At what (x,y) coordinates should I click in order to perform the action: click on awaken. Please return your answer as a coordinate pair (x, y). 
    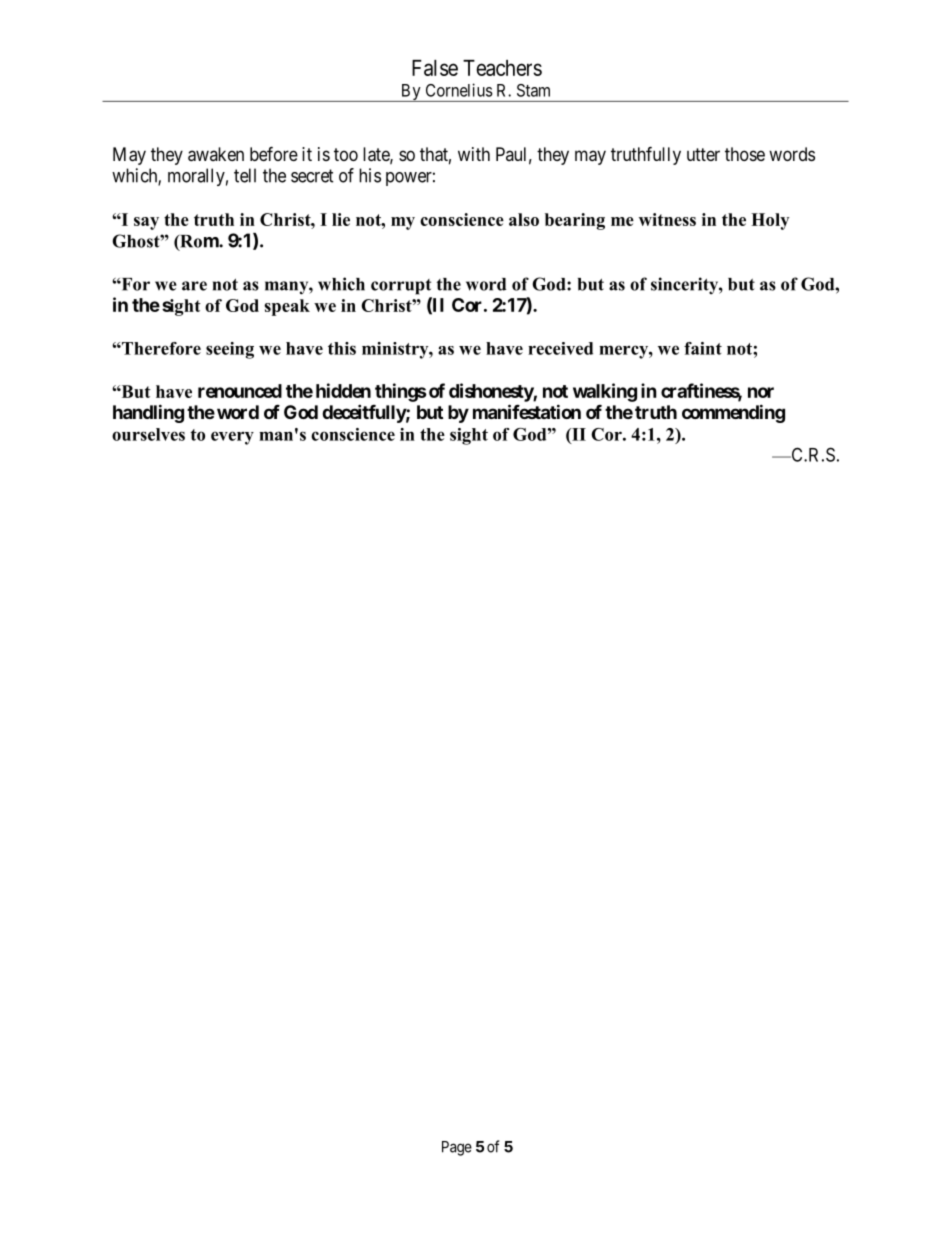
    Looking at the image, I should click on (216, 154).
